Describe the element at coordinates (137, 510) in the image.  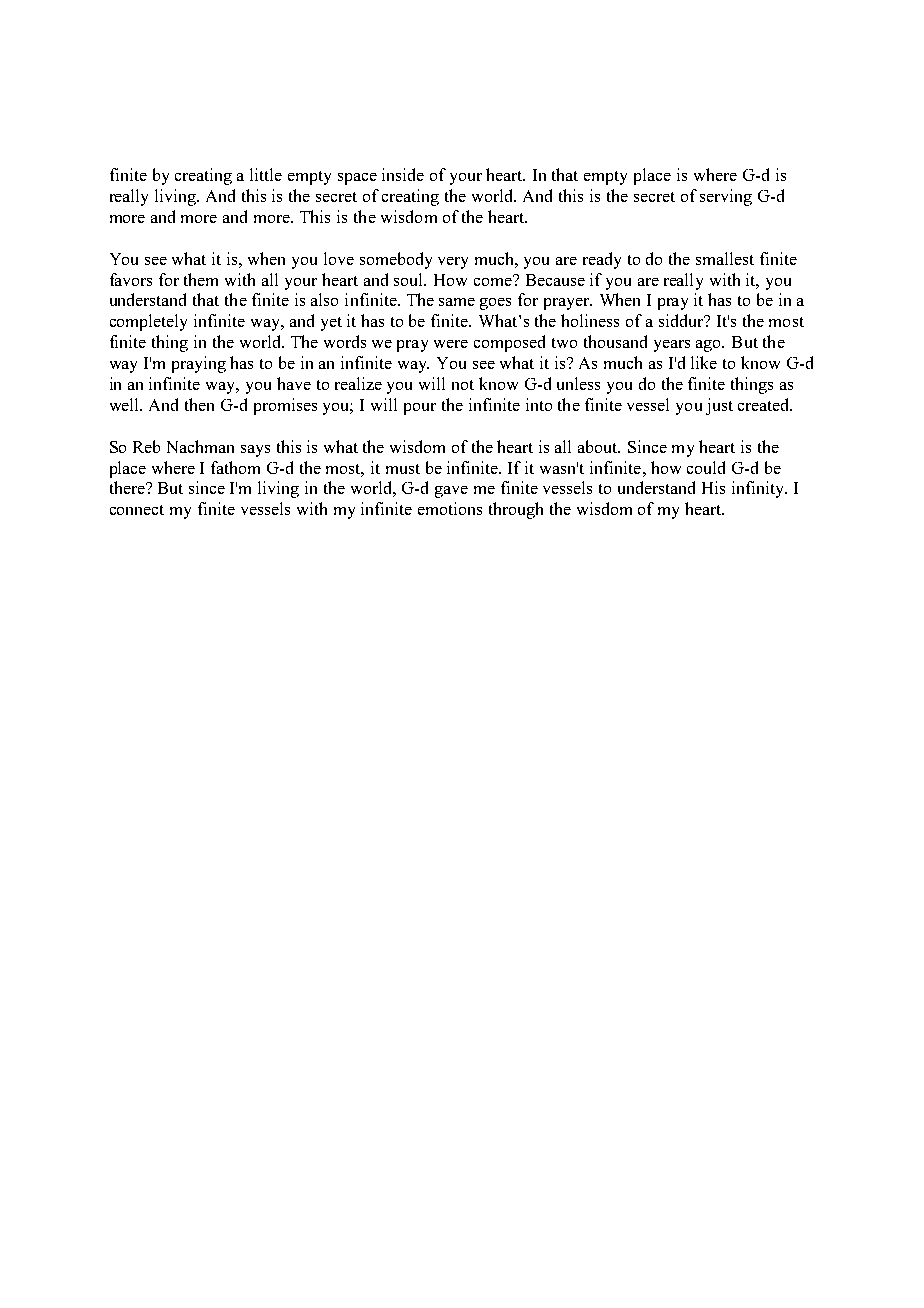
I see `connect` at that location.
